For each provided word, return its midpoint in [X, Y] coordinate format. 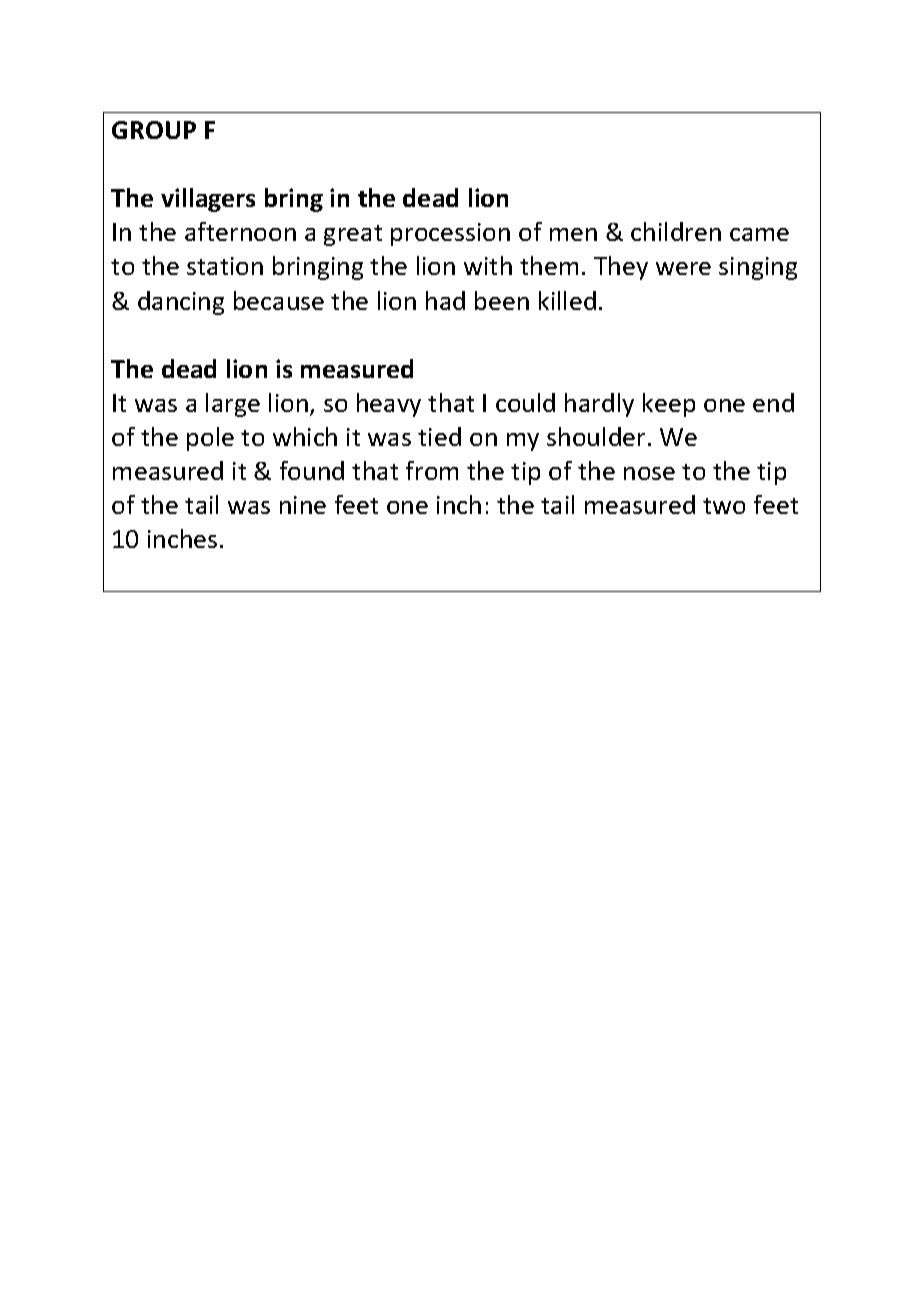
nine [303, 505]
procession [450, 234]
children [676, 231]
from [432, 470]
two [724, 506]
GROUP [154, 130]
